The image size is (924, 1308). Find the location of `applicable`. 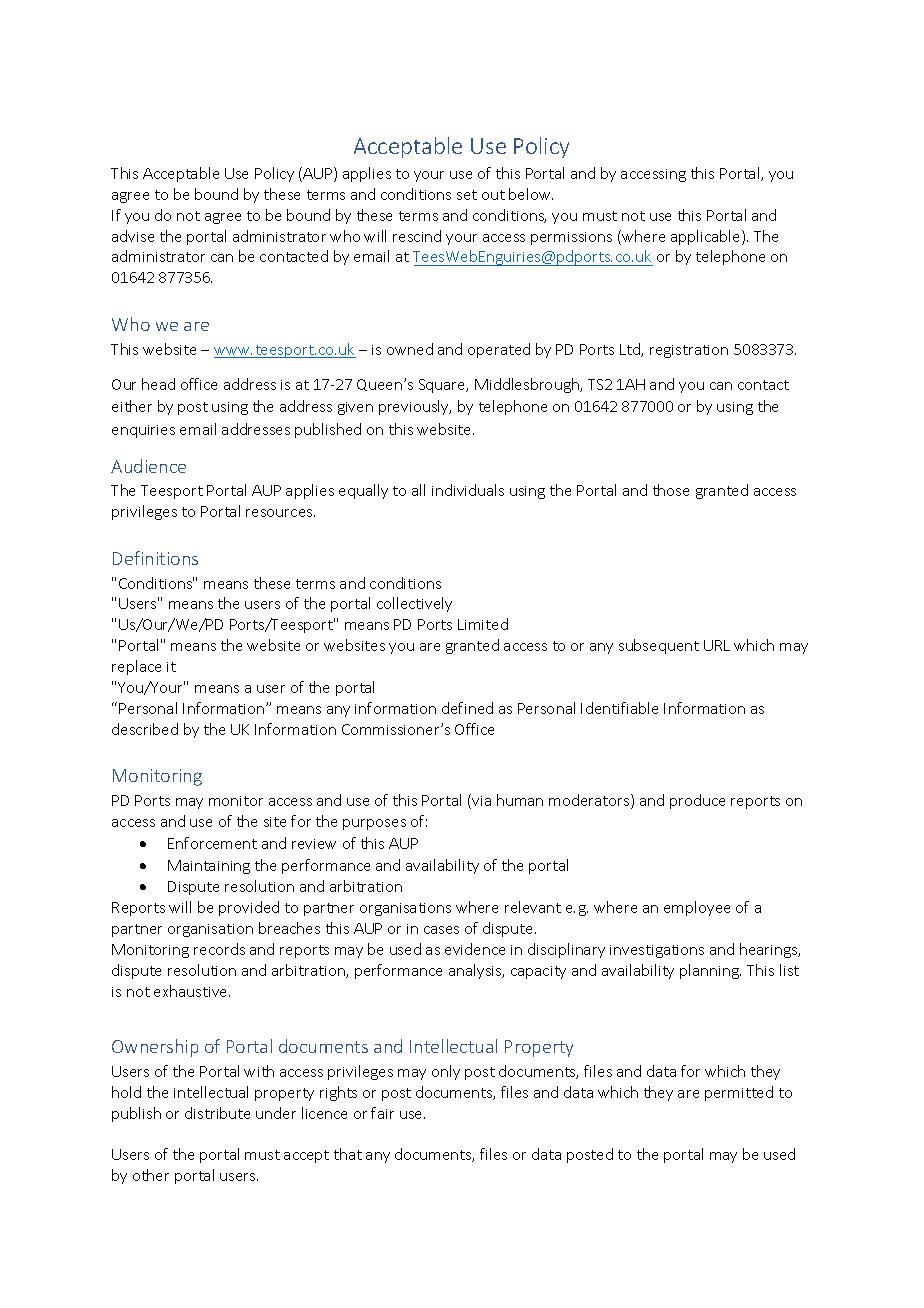

applicable is located at coordinates (707, 237).
